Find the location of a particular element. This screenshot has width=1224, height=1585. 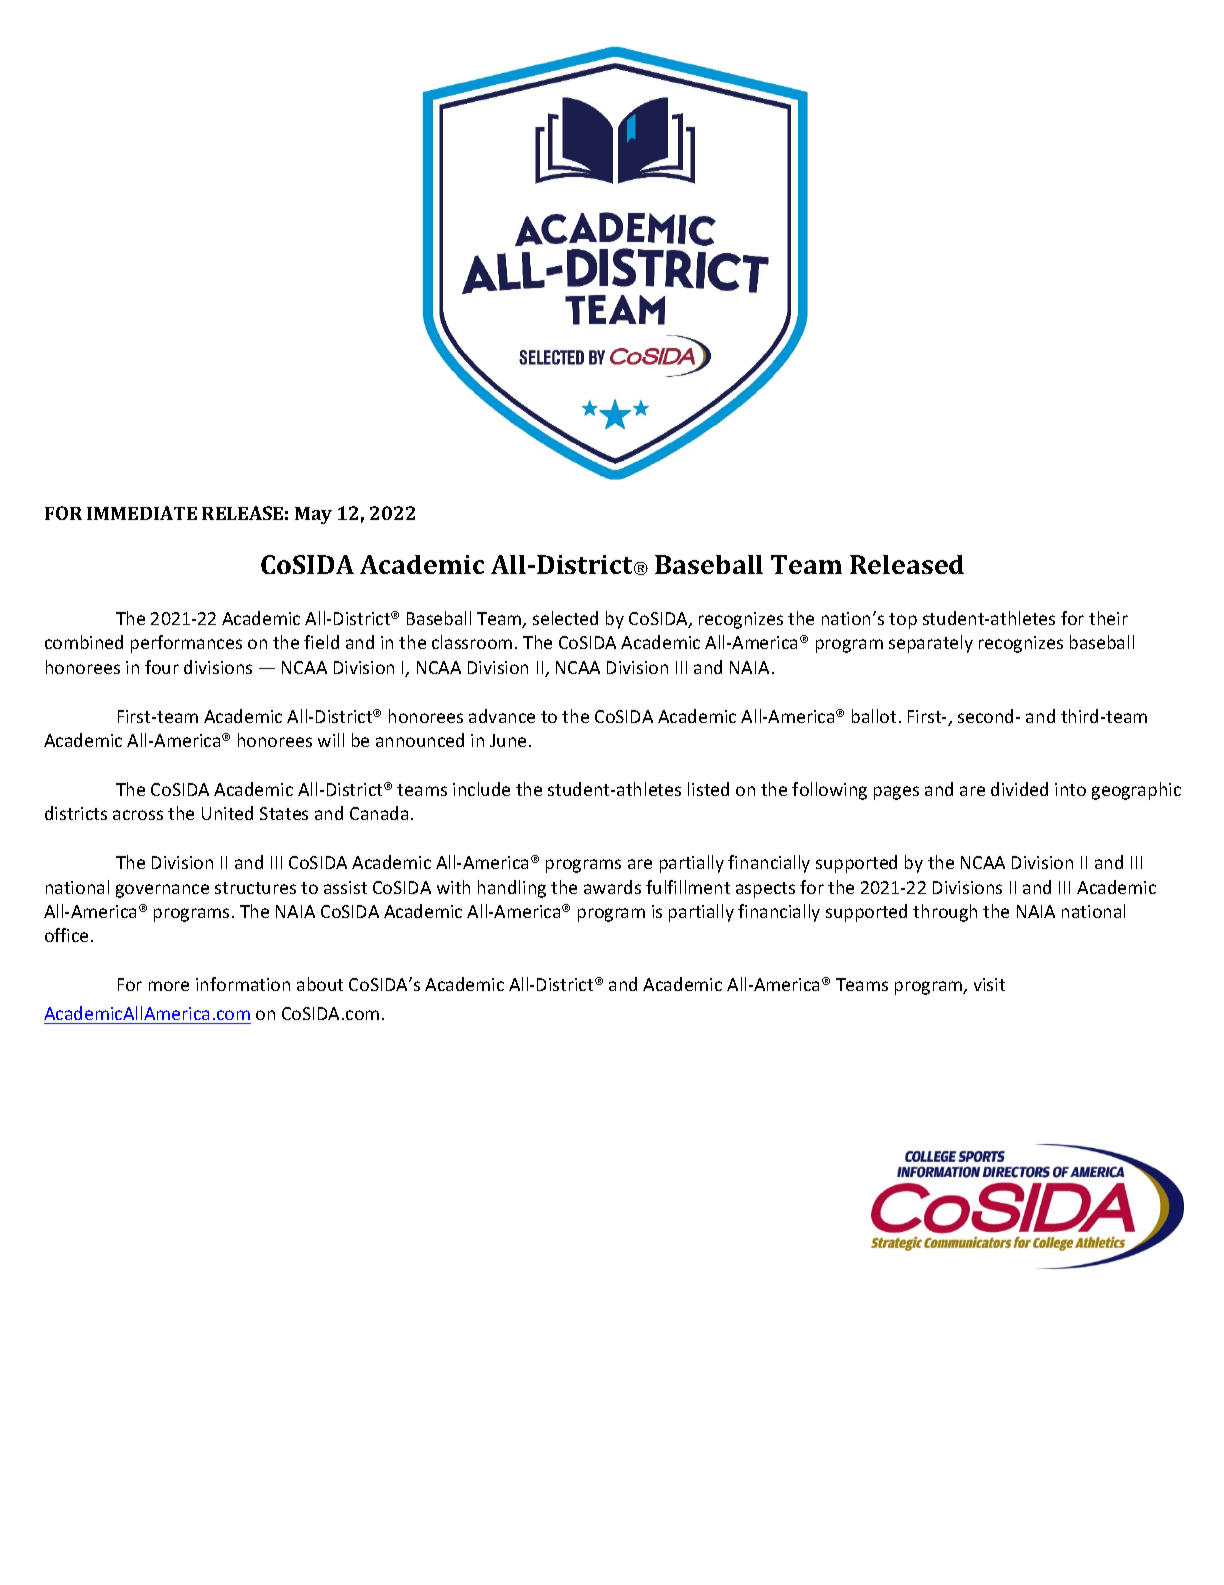

their is located at coordinates (1108, 618).
